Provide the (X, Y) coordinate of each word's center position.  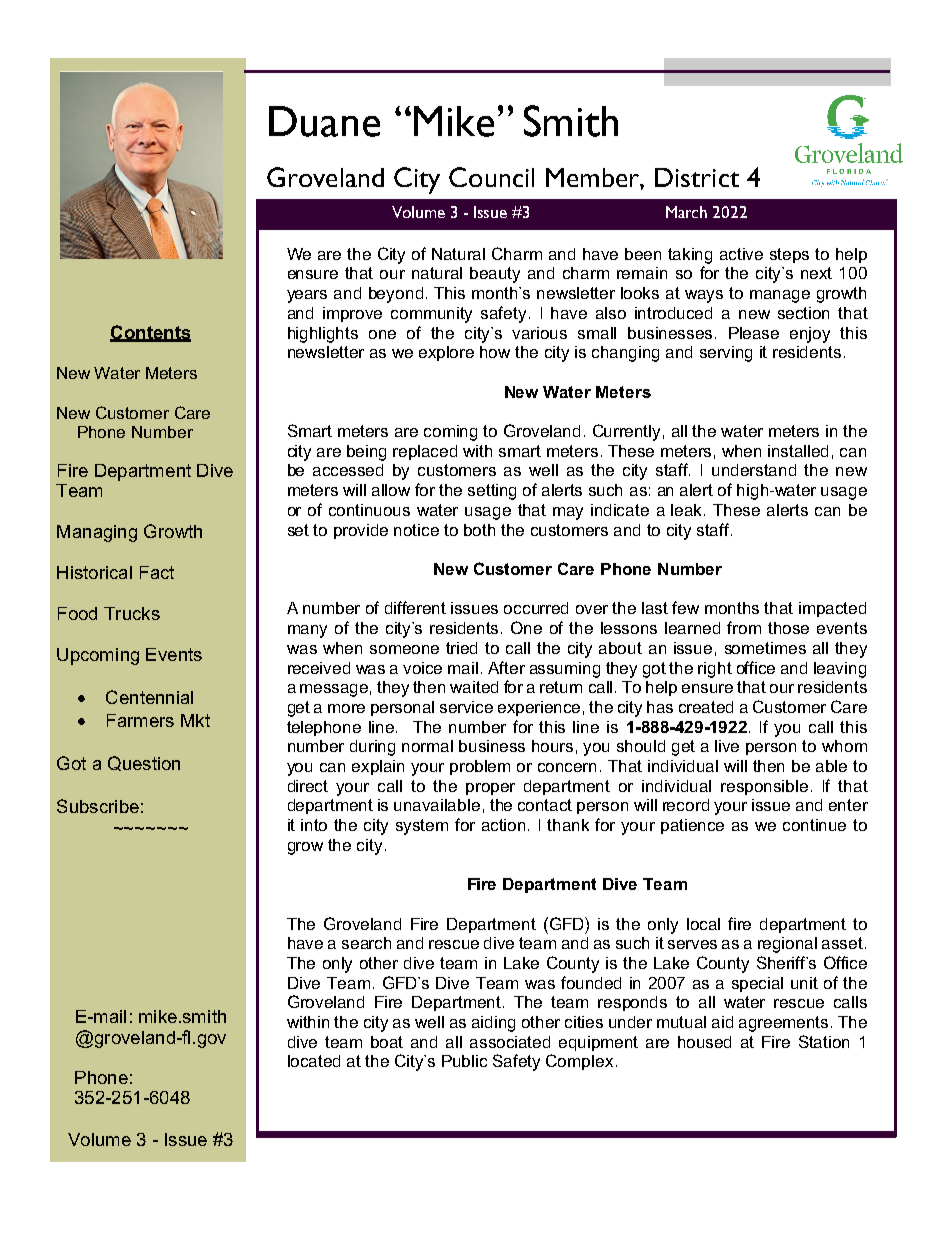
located (314, 1061)
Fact (157, 572)
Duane (324, 121)
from (744, 627)
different (415, 607)
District (697, 177)
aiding (493, 1024)
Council (491, 177)
